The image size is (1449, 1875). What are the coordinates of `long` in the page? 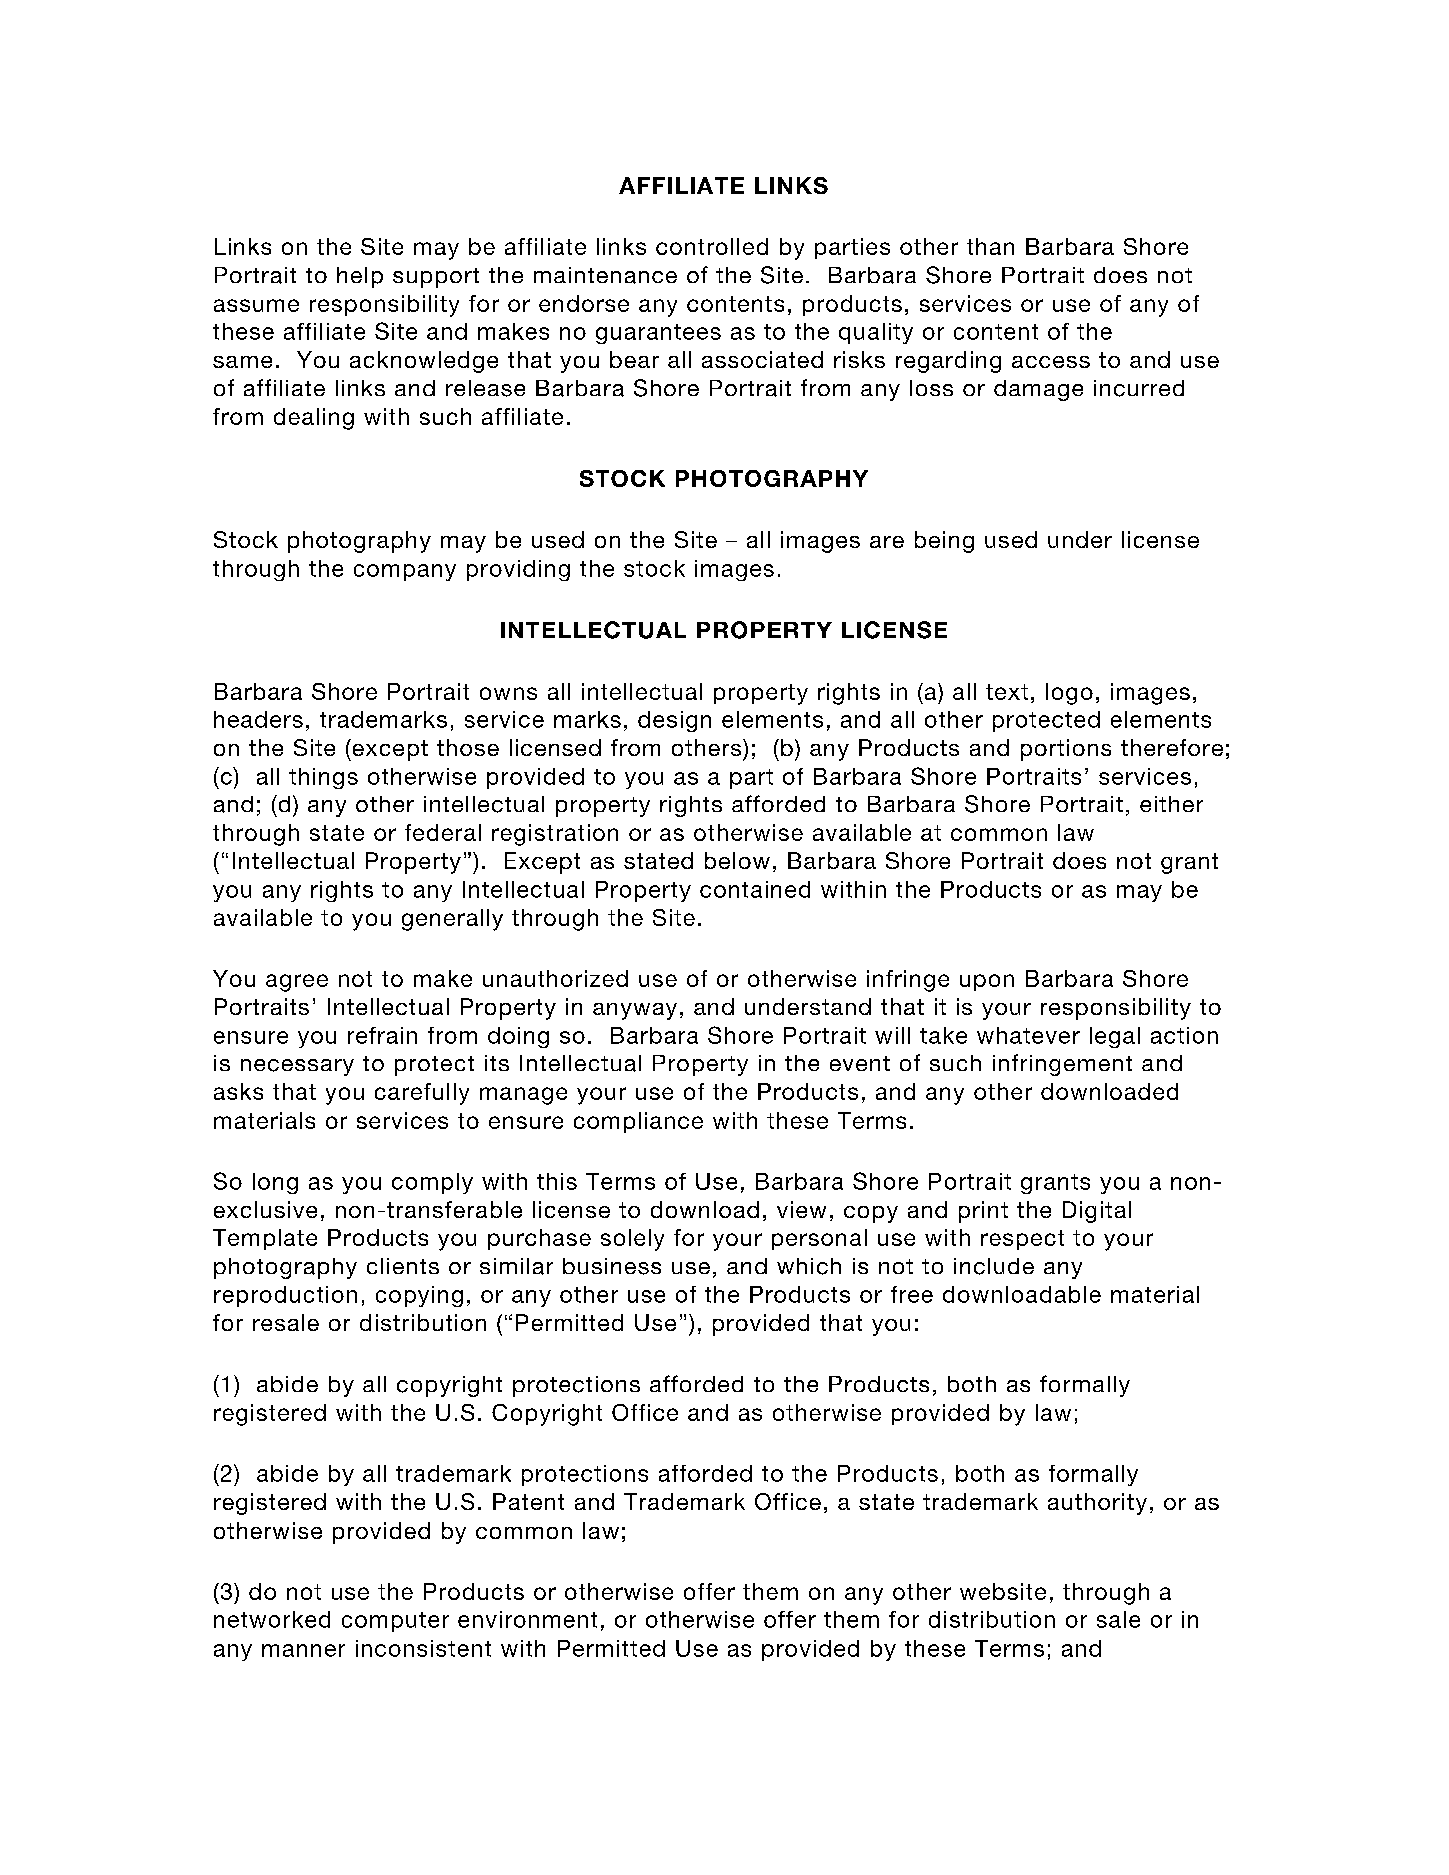 It's located at (275, 1183).
